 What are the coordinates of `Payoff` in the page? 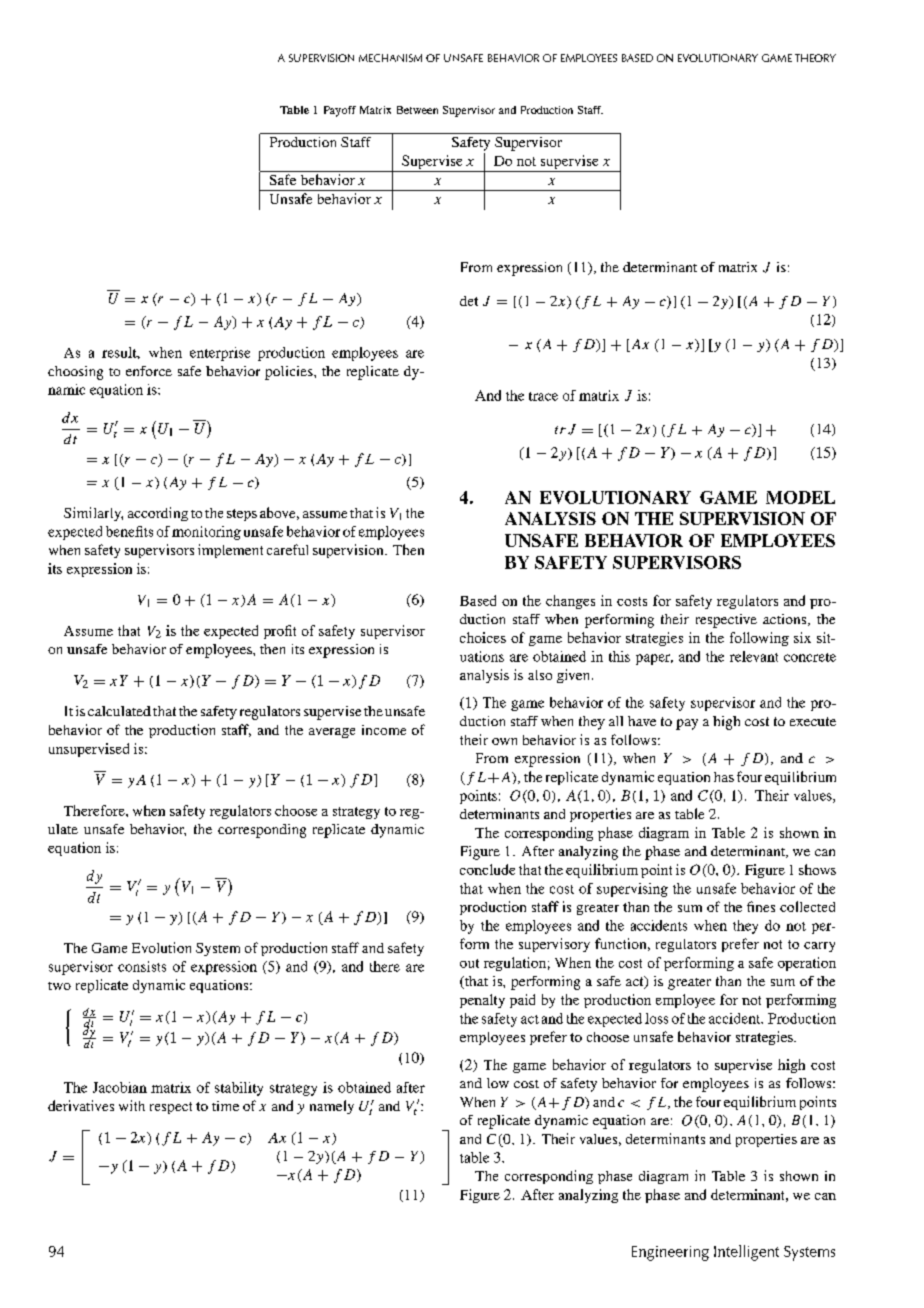 It's located at (340, 111).
